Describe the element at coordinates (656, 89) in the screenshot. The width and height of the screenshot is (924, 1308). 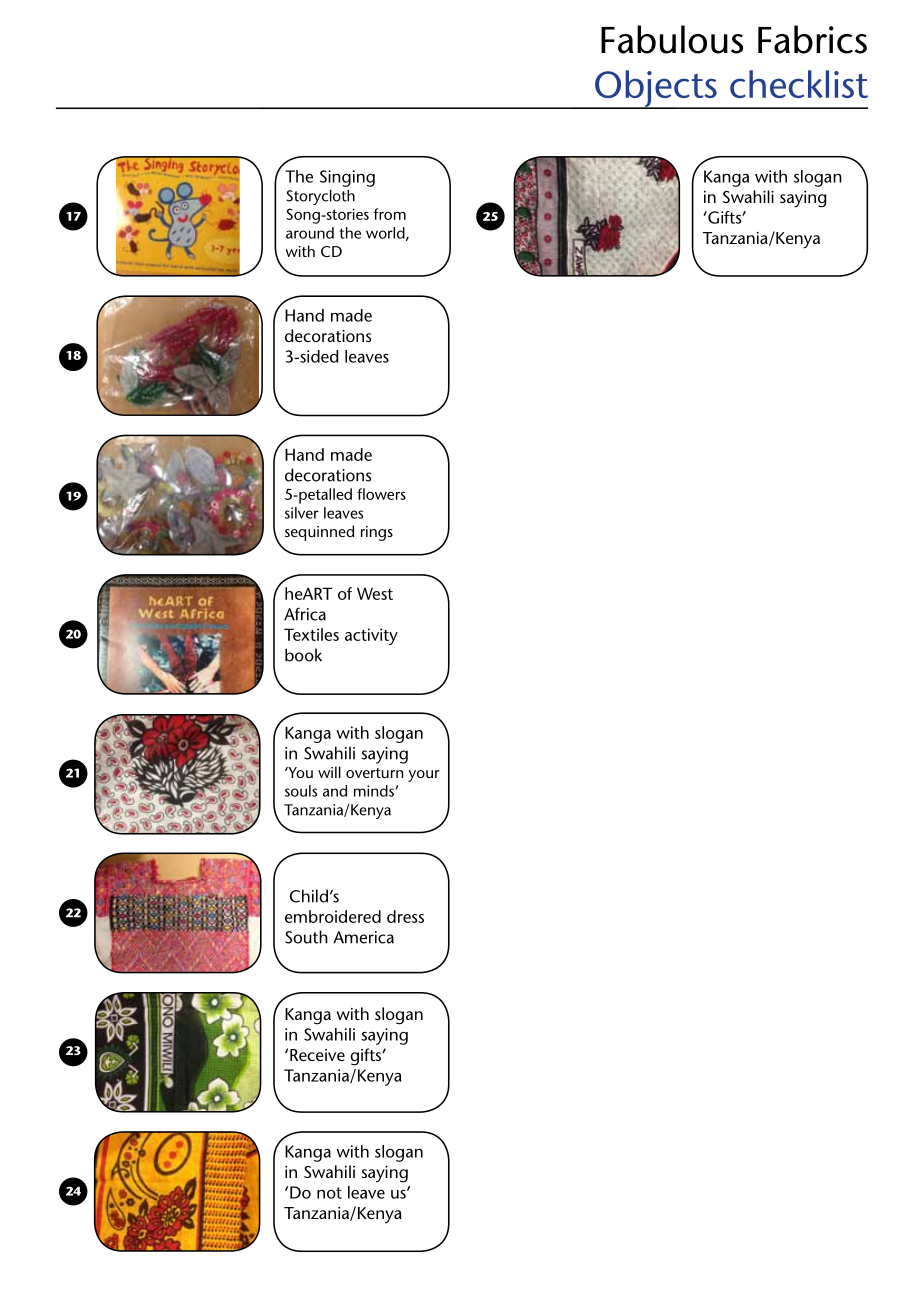
I see `Objects` at that location.
